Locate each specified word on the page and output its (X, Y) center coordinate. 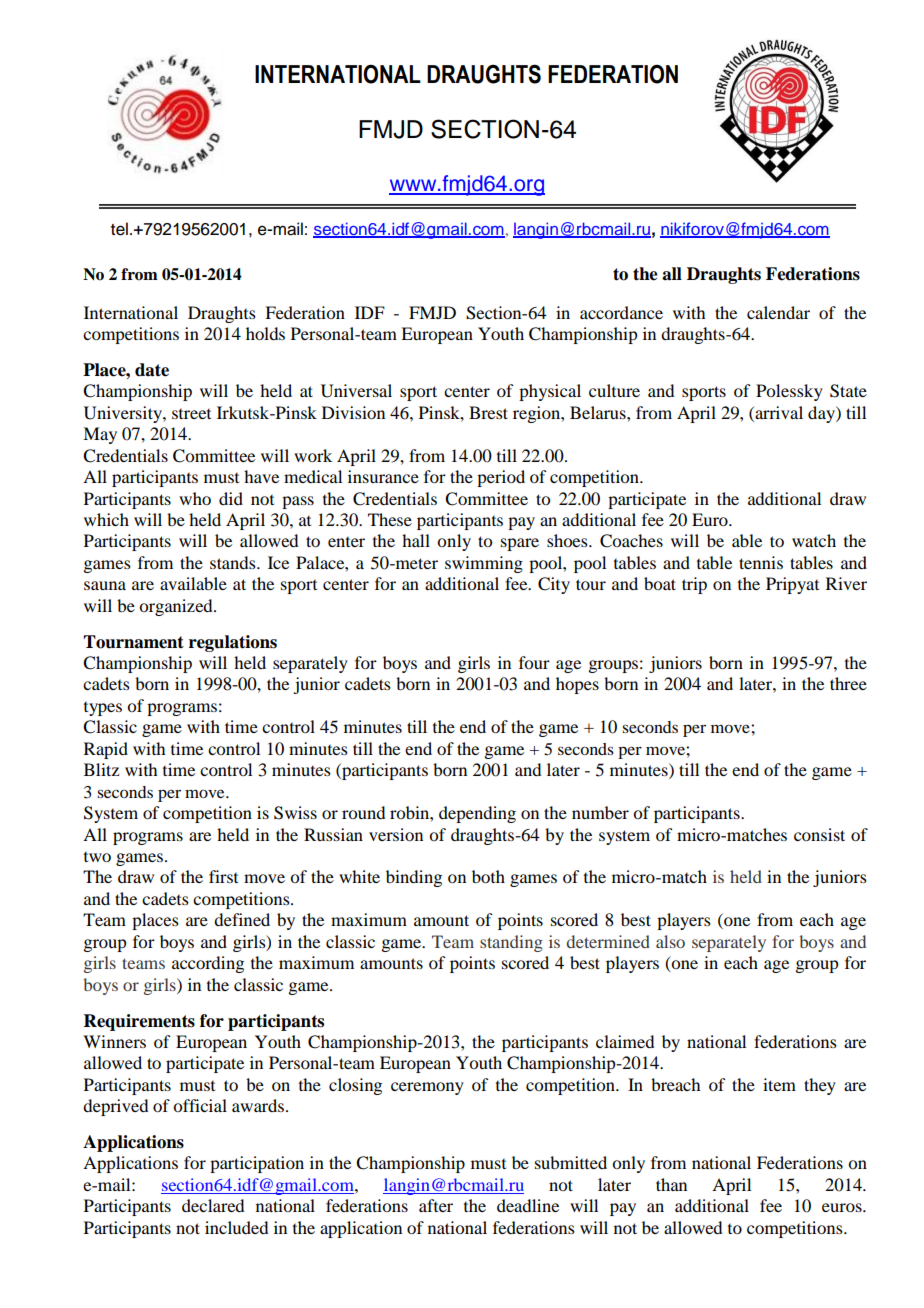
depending (477, 814)
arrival (778, 412)
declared (213, 1205)
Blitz (101, 769)
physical (550, 392)
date (152, 370)
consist (819, 834)
